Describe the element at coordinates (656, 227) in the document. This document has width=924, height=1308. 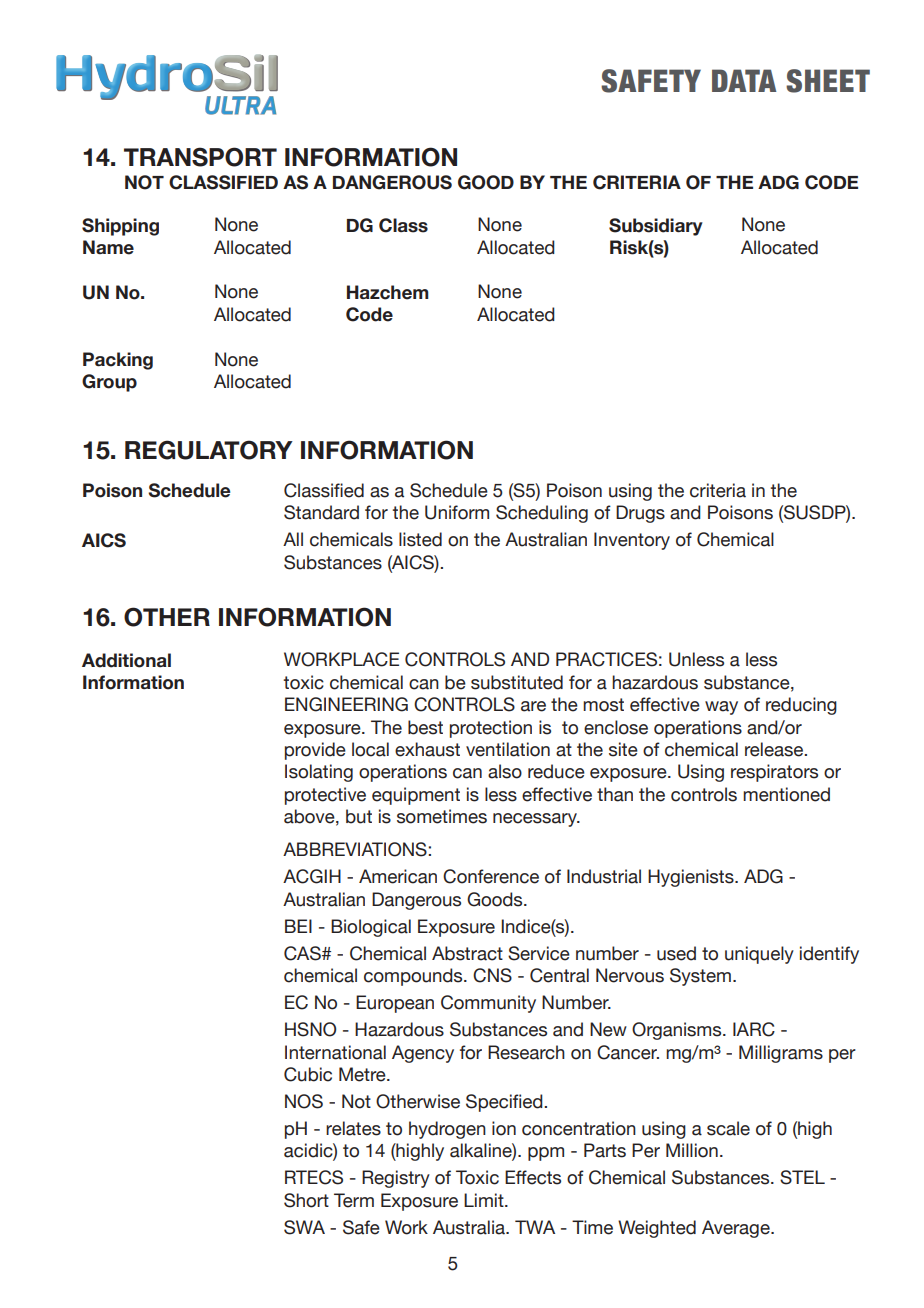
I see `Subsidiary` at that location.
